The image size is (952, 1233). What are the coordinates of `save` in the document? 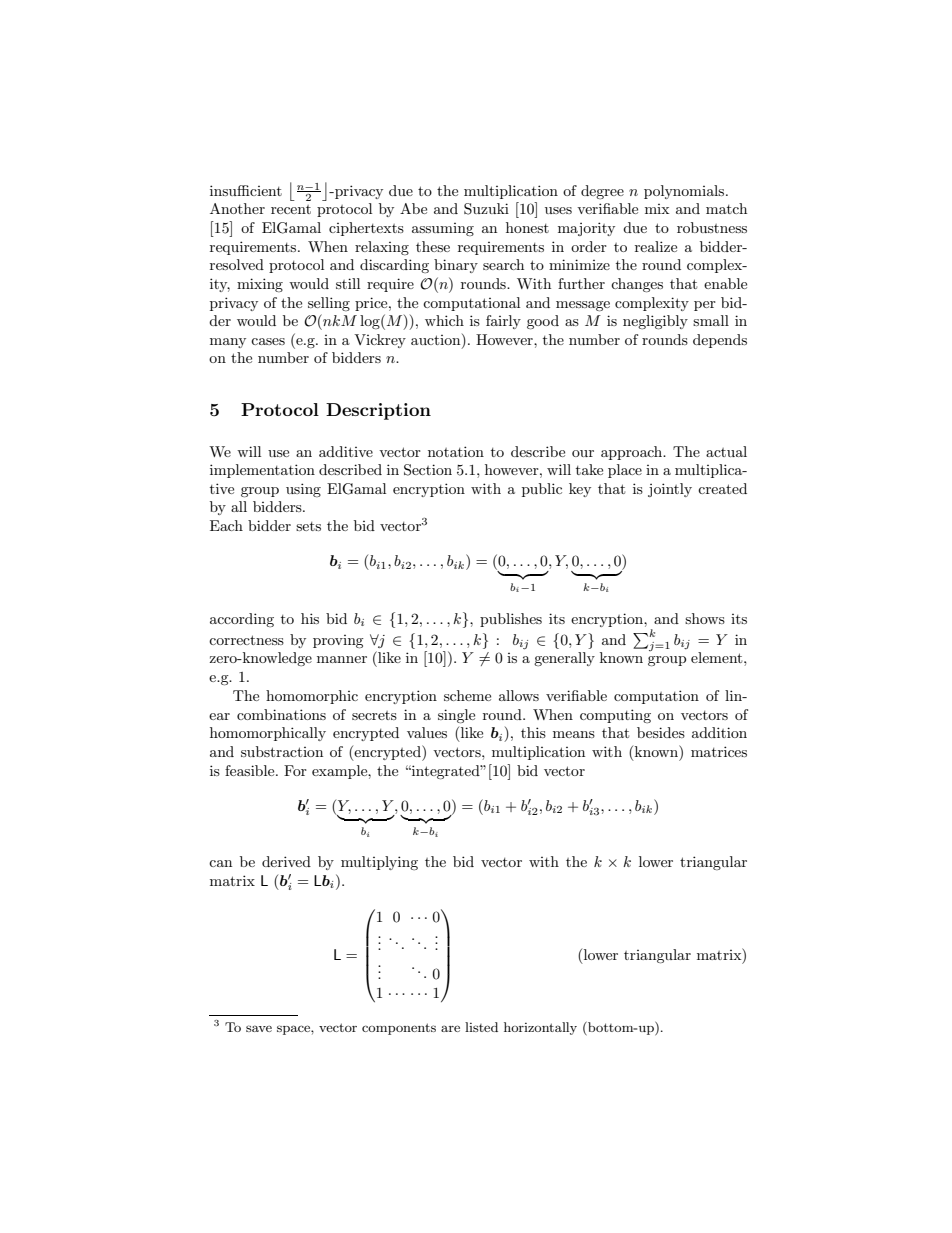 It's located at (259, 1028).
